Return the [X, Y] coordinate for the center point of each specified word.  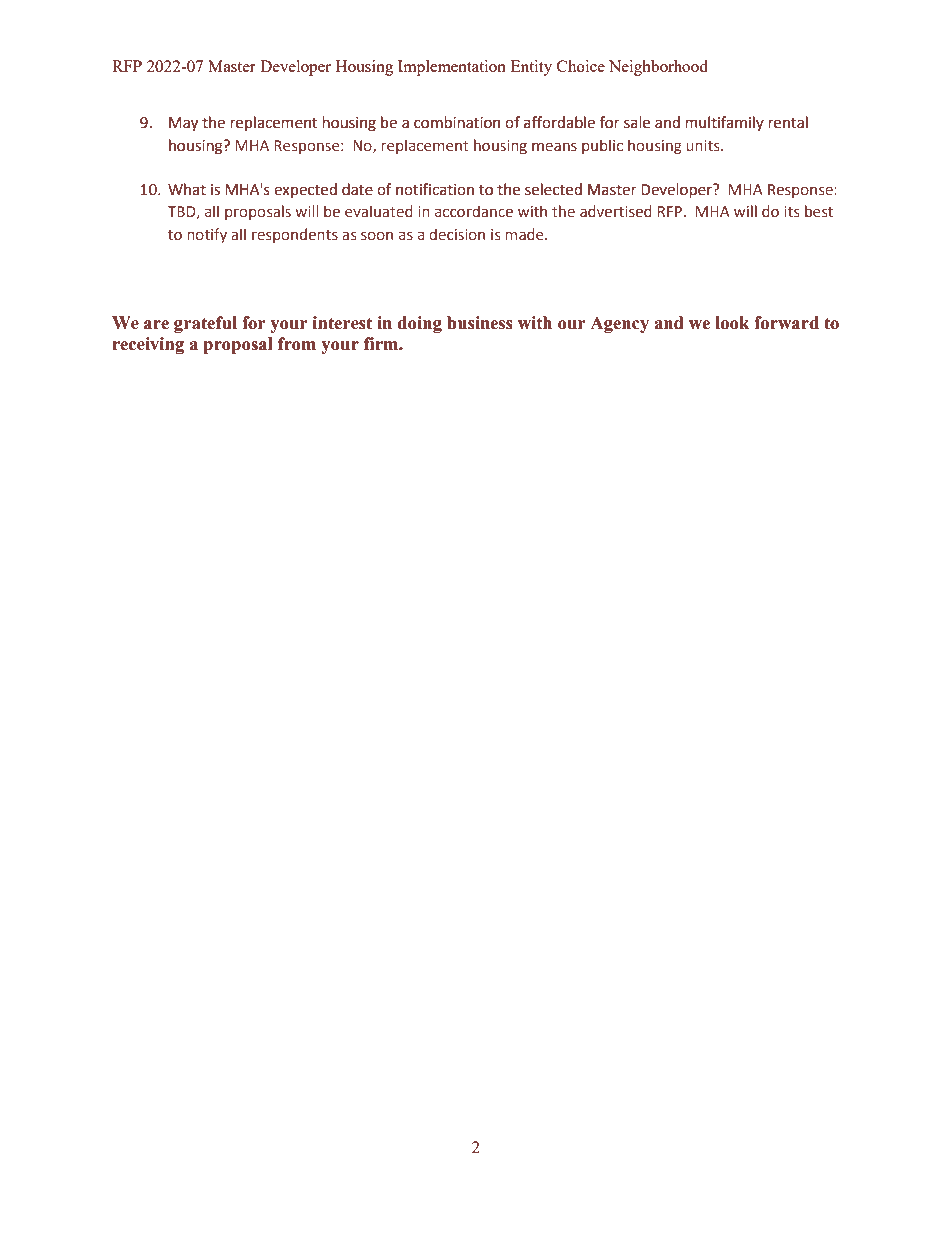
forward [786, 323]
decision [457, 234]
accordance [474, 211]
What [187, 189]
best [819, 211]
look [732, 323]
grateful [205, 324]
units [704, 145]
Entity [531, 68]
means [554, 146]
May [183, 124]
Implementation [452, 68]
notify [207, 235]
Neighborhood [658, 68]
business [480, 323]
